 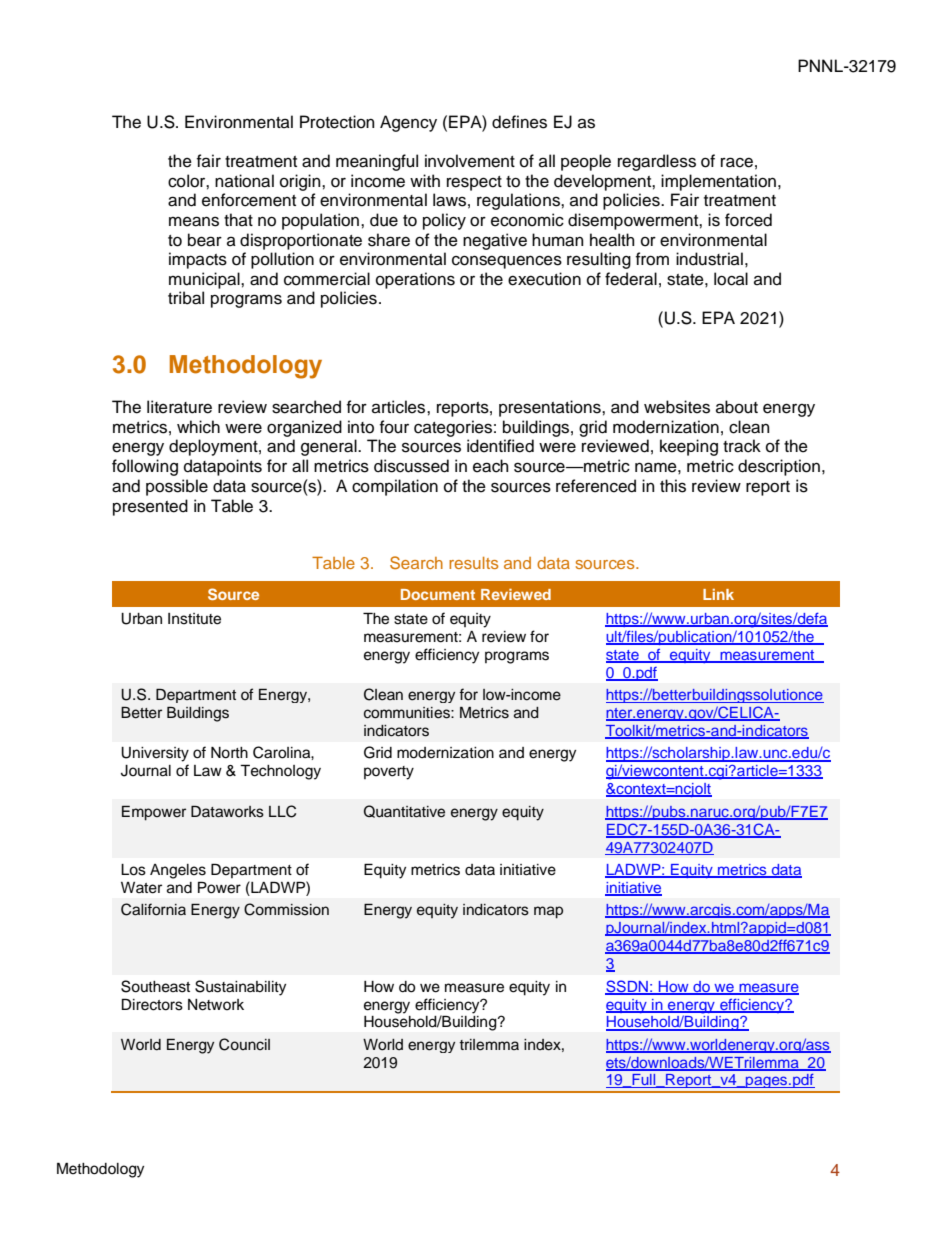 What do you see at coordinates (179, 407) in the screenshot?
I see `literature` at bounding box center [179, 407].
